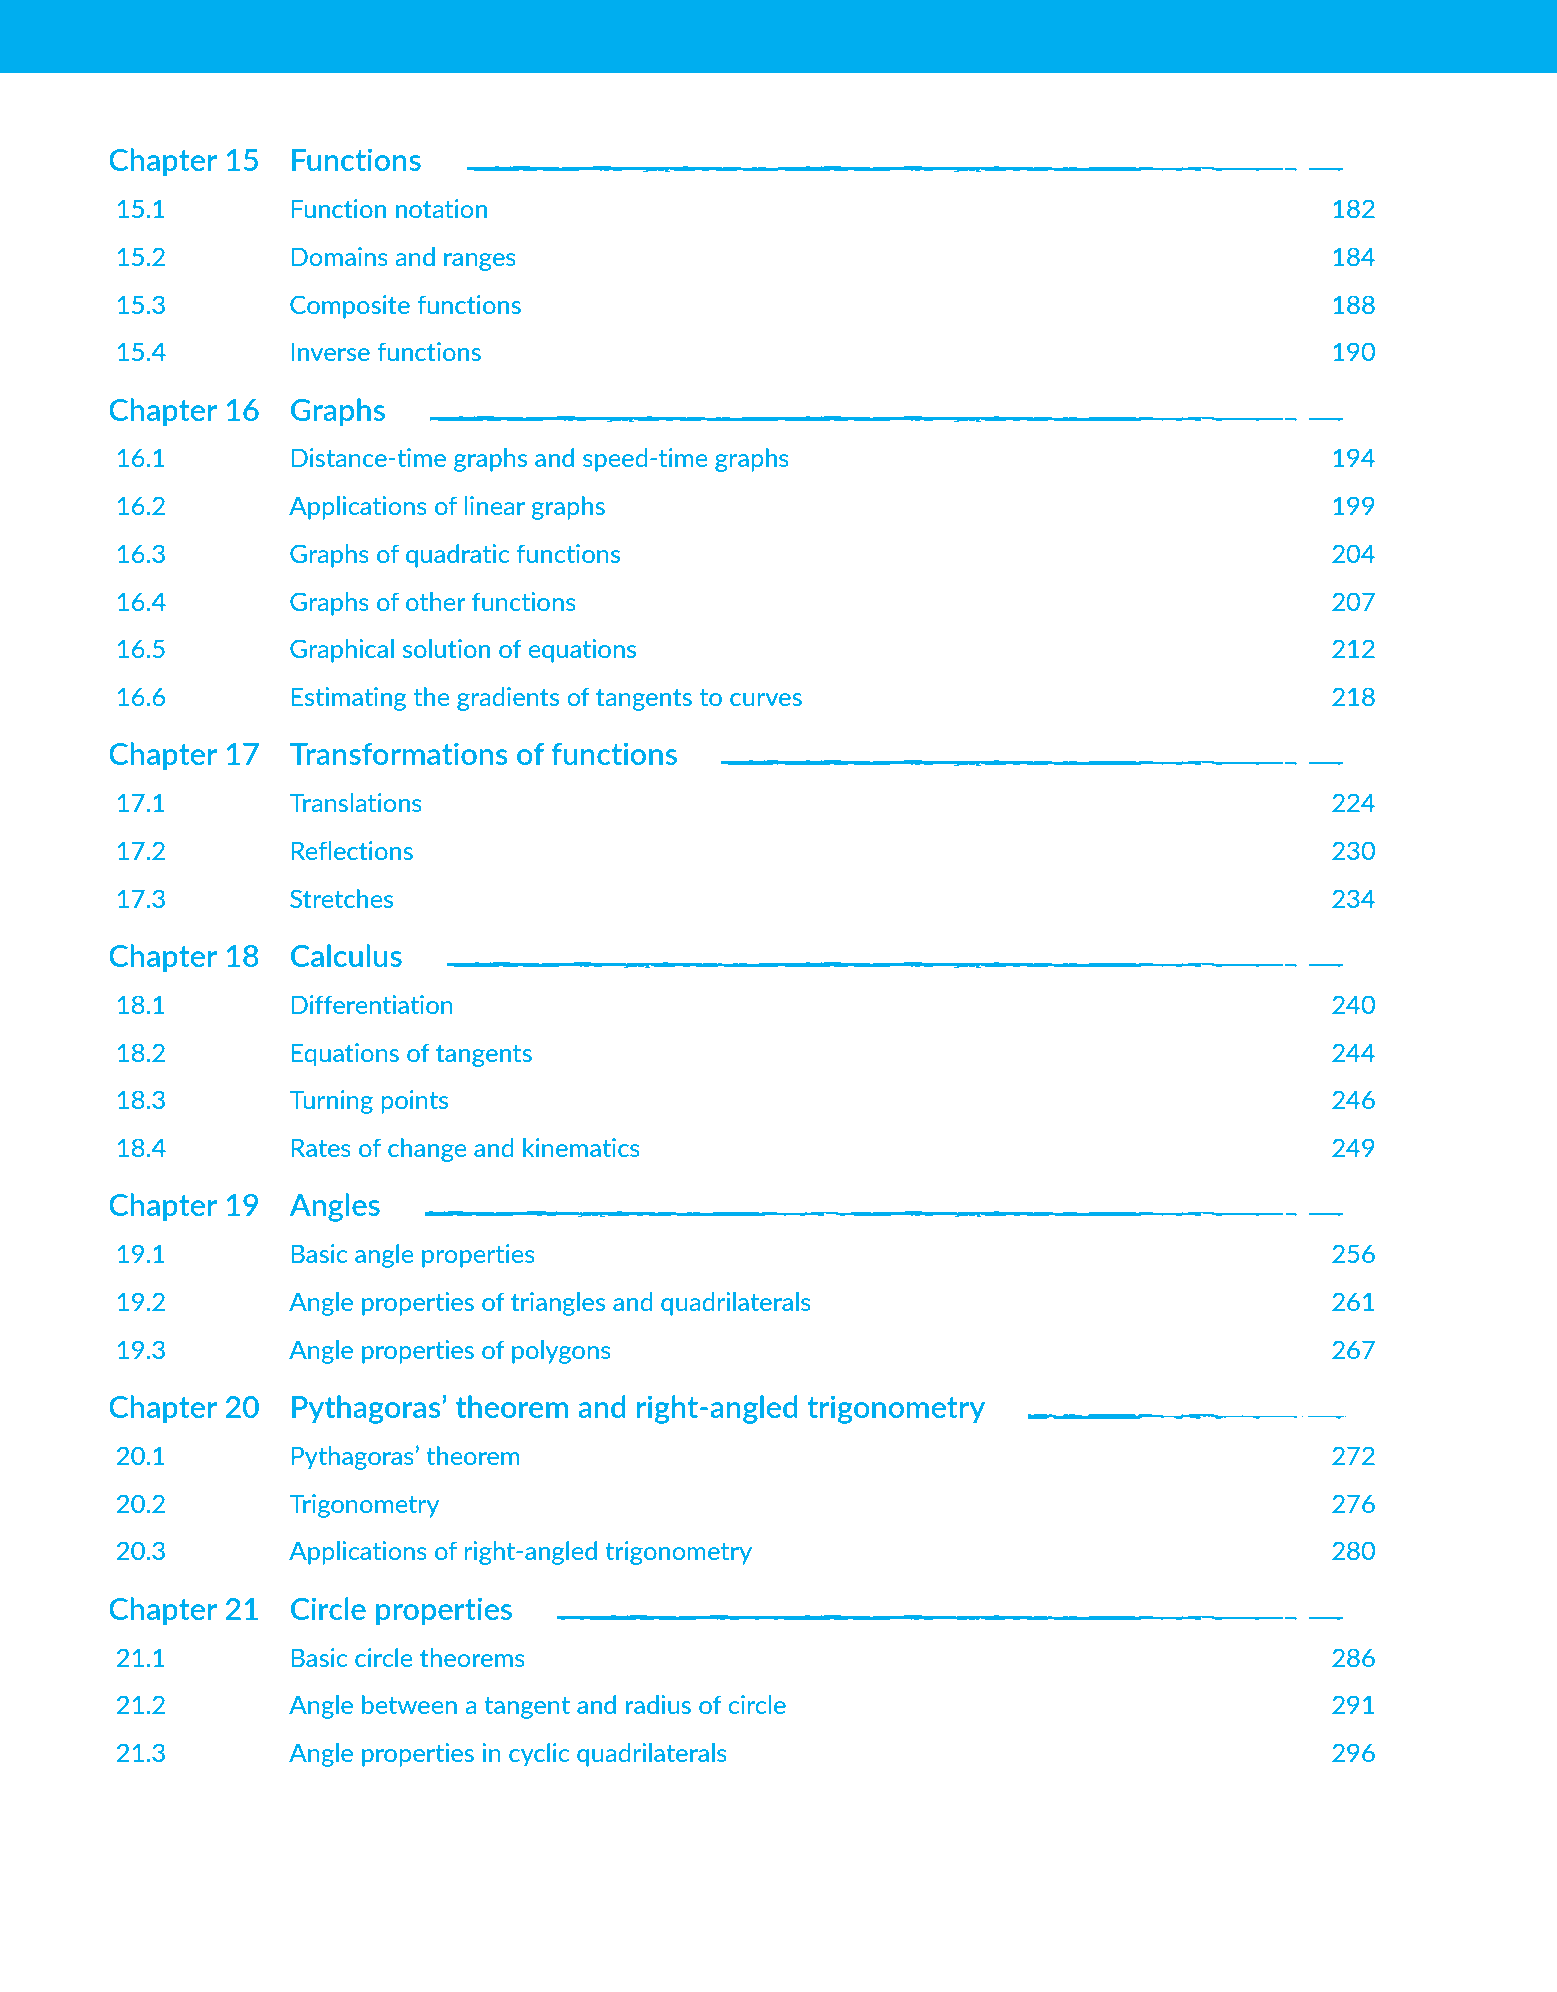 The width and height of the image is (1557, 1992). I want to click on linear, so click(494, 505).
